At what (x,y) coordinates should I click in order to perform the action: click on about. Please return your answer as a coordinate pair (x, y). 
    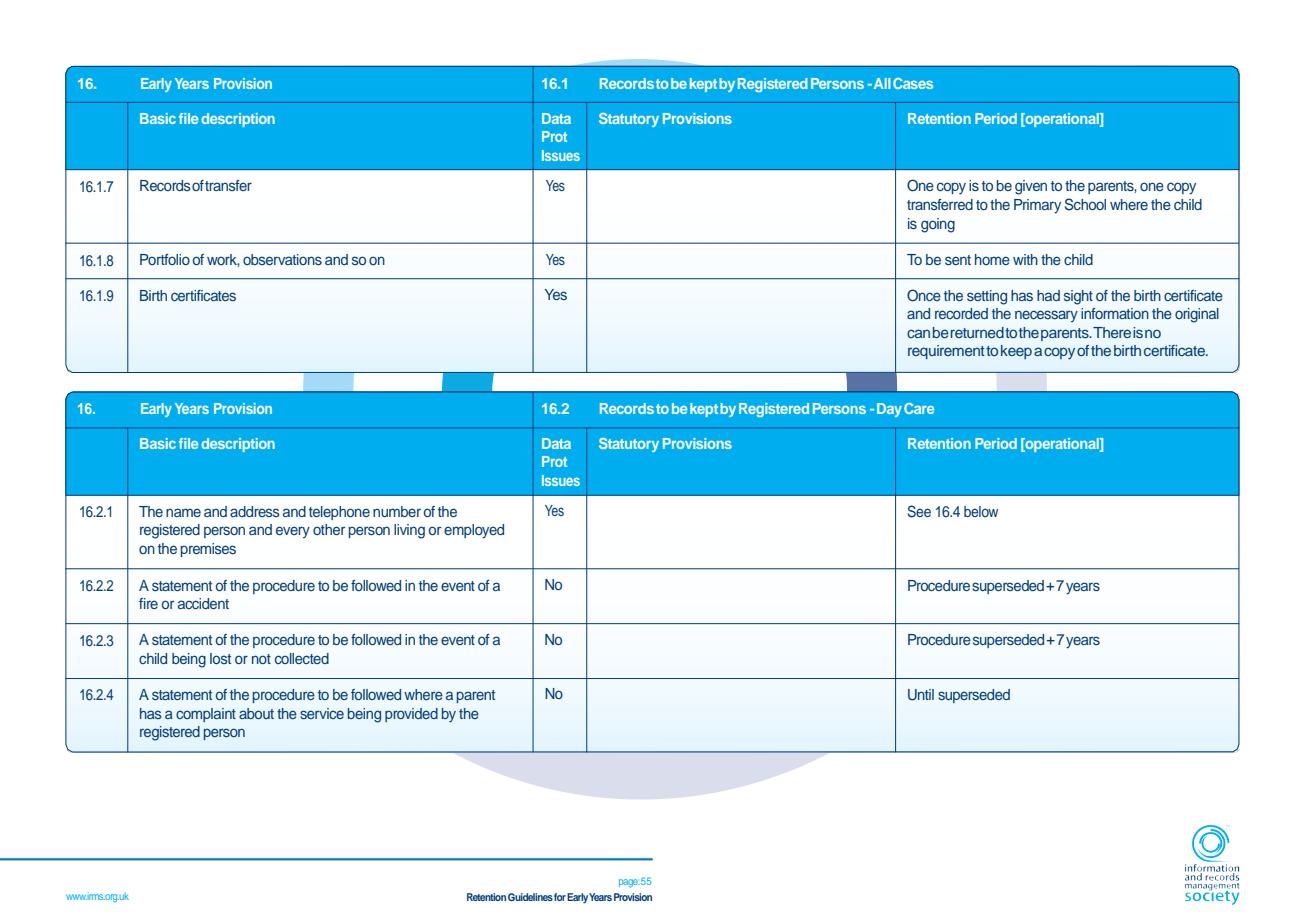
    Looking at the image, I should click on (256, 713).
